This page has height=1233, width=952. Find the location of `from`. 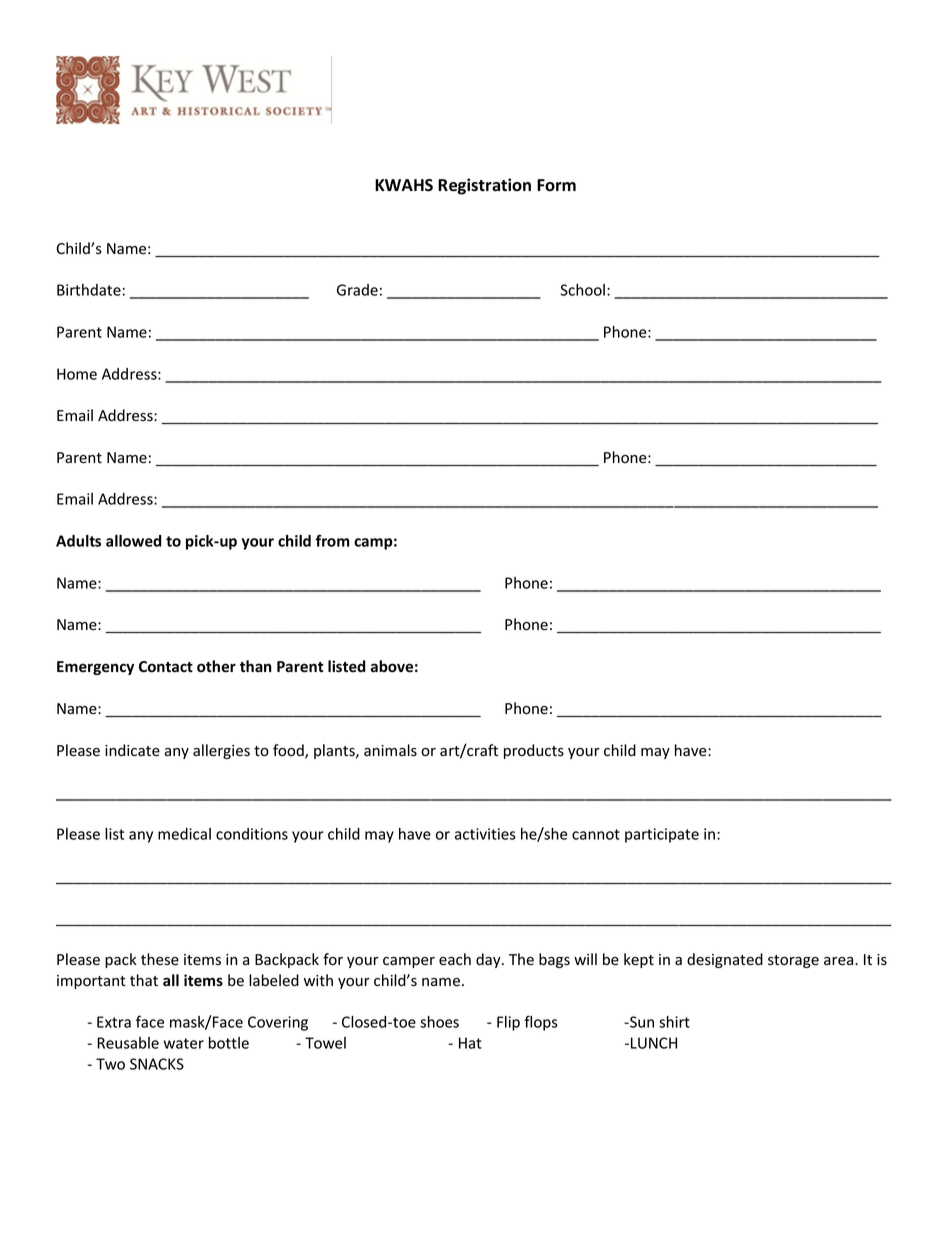

from is located at coordinates (333, 540).
